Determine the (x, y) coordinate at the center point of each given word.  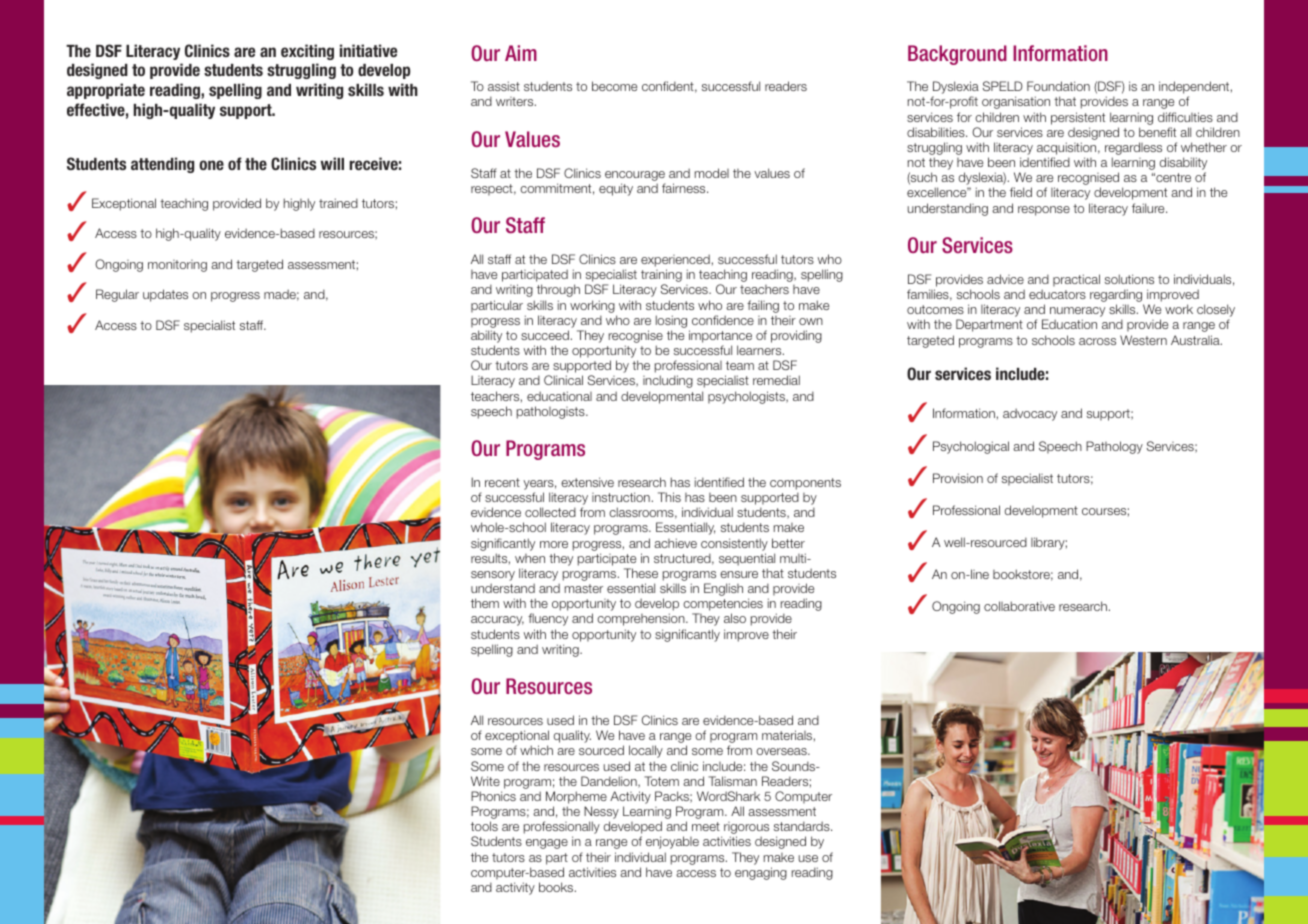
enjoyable (672, 842)
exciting (307, 52)
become (614, 86)
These (641, 573)
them (485, 603)
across (1097, 341)
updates (165, 295)
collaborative (1019, 606)
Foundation (1058, 86)
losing (671, 321)
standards (803, 826)
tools (484, 826)
